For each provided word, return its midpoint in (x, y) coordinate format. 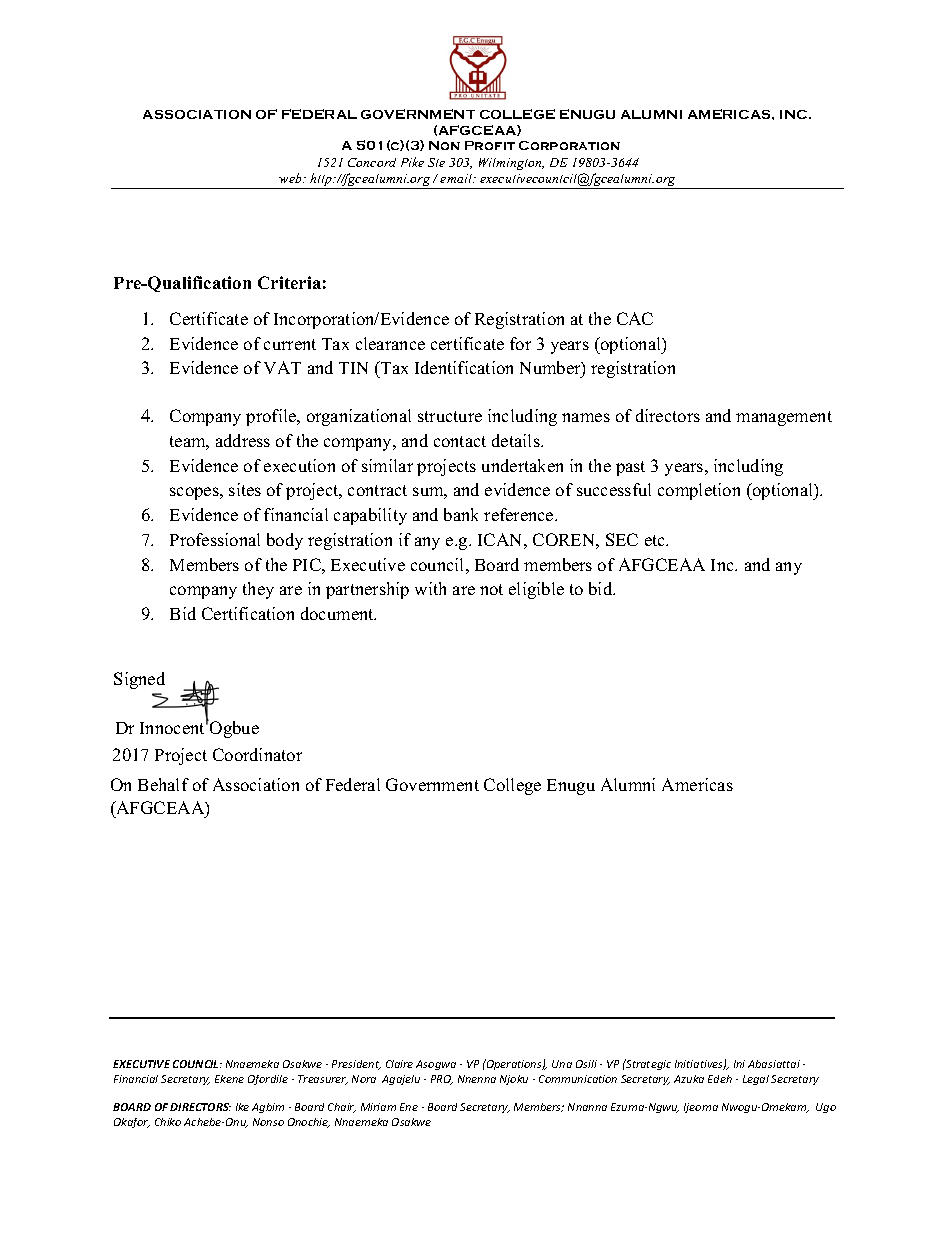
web (291, 178)
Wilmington (511, 164)
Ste (436, 162)
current (290, 344)
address (243, 440)
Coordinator (257, 754)
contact (460, 441)
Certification (248, 613)
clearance (390, 343)
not (491, 589)
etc (656, 540)
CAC (635, 318)
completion (699, 491)
